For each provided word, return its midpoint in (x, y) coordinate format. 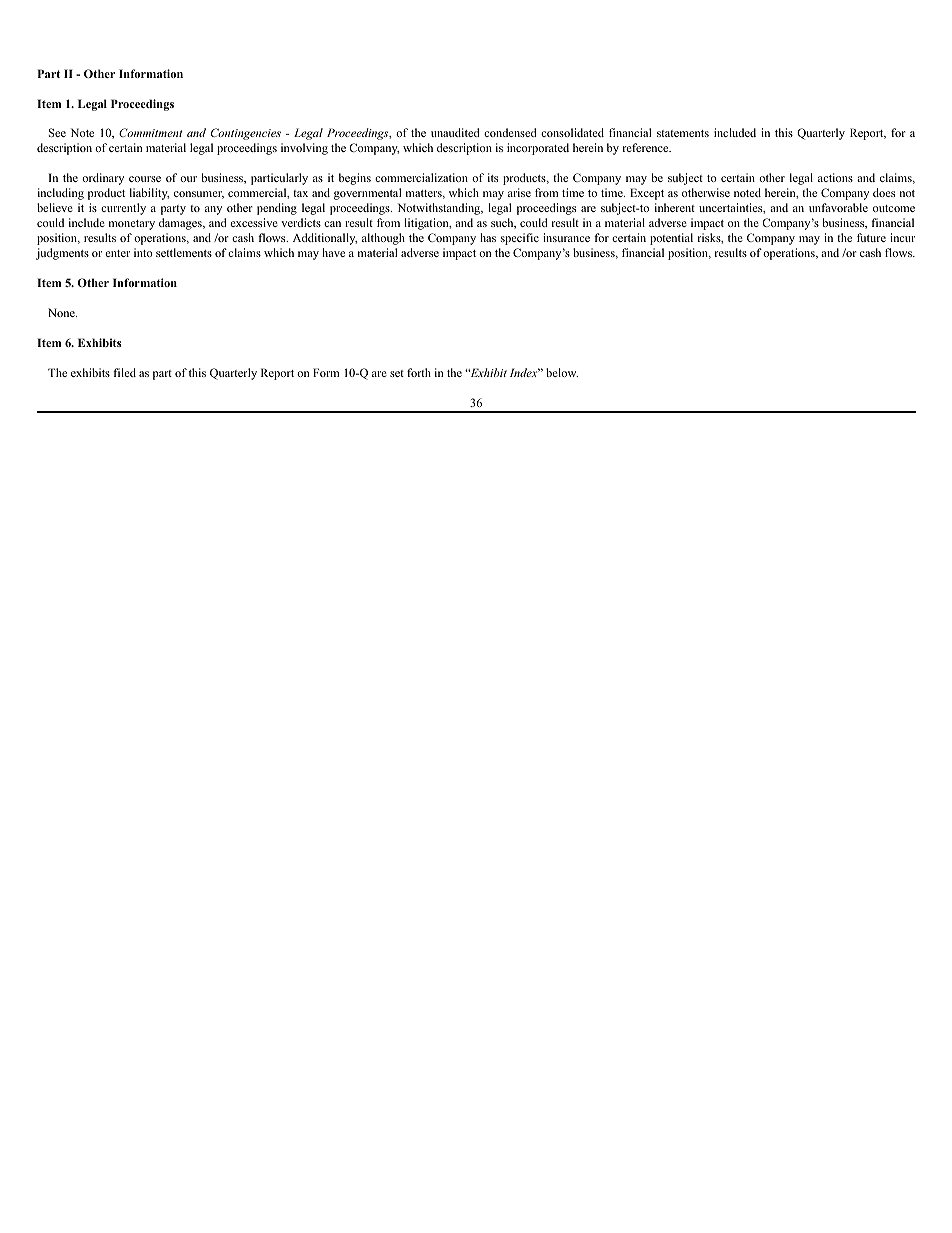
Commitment (151, 132)
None (62, 312)
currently (123, 209)
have (333, 252)
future (871, 237)
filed (124, 372)
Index (525, 372)
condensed (510, 132)
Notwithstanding (440, 209)
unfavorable (838, 207)
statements (683, 133)
